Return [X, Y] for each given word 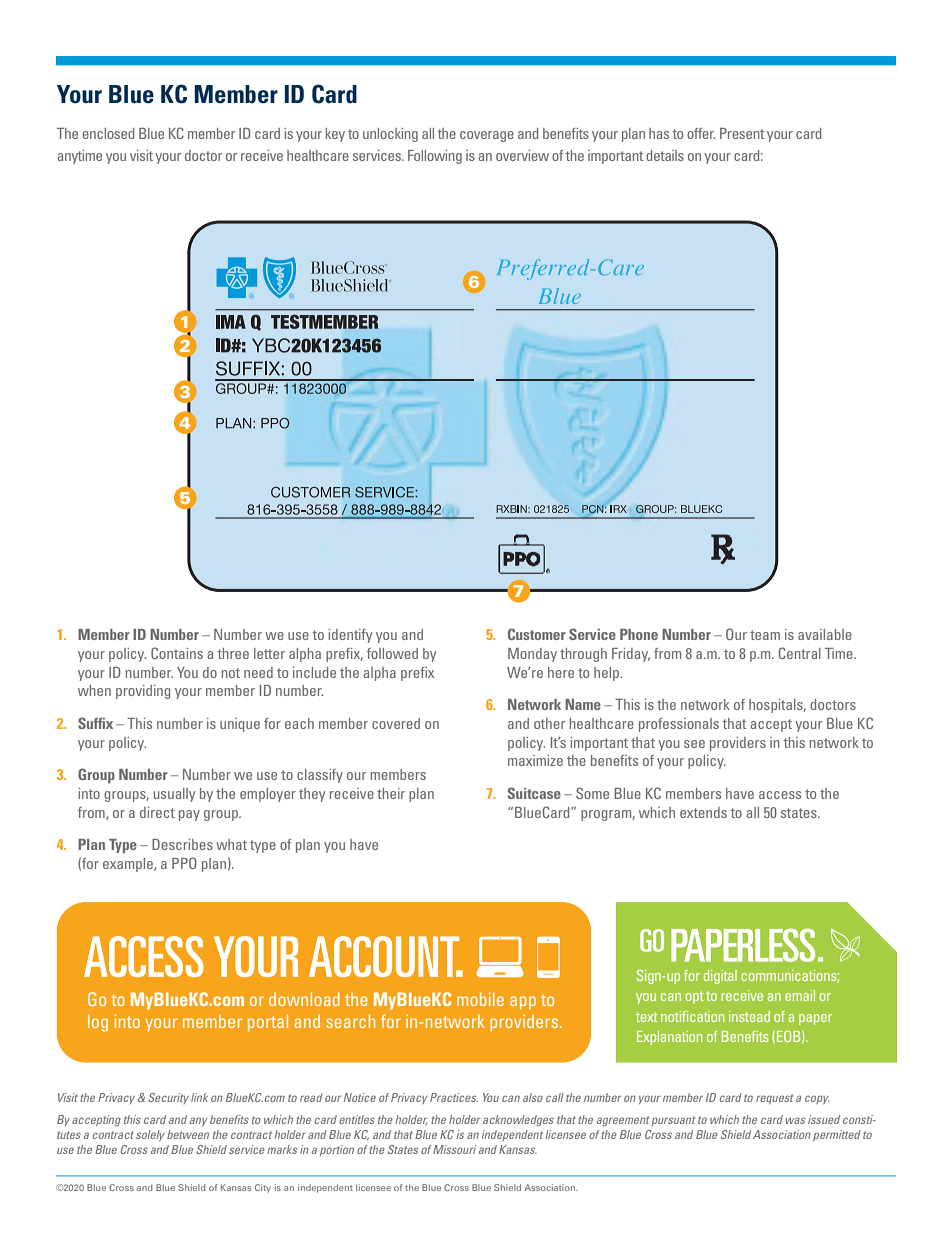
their [391, 793]
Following [435, 157]
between [188, 1134]
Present [742, 133]
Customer [537, 634]
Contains [177, 653]
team [765, 635]
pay [189, 815]
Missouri [454, 1149]
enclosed [108, 133]
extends [703, 812]
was [795, 1120]
